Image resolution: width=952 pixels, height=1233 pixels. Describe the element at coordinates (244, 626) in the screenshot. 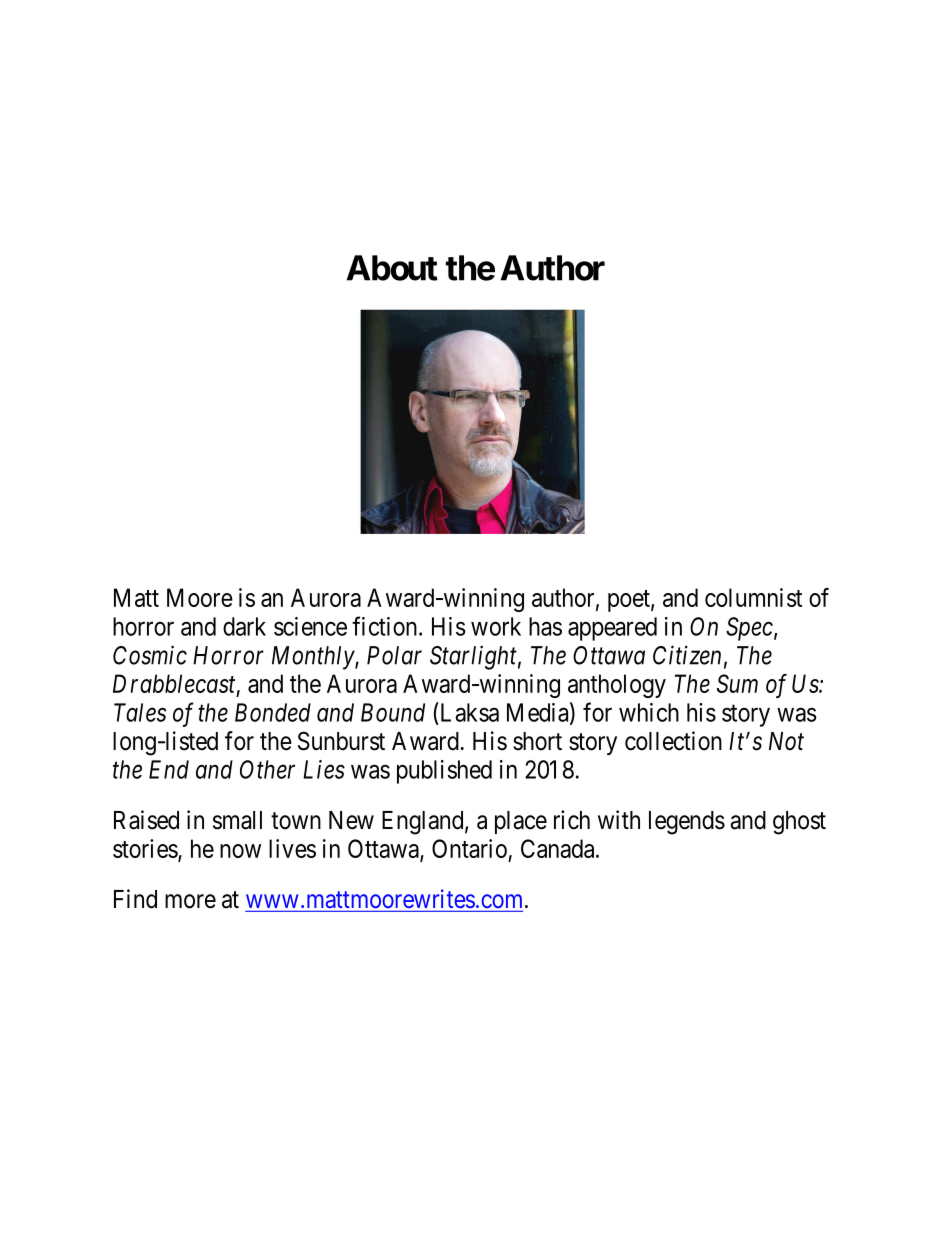

I see `dark` at that location.
